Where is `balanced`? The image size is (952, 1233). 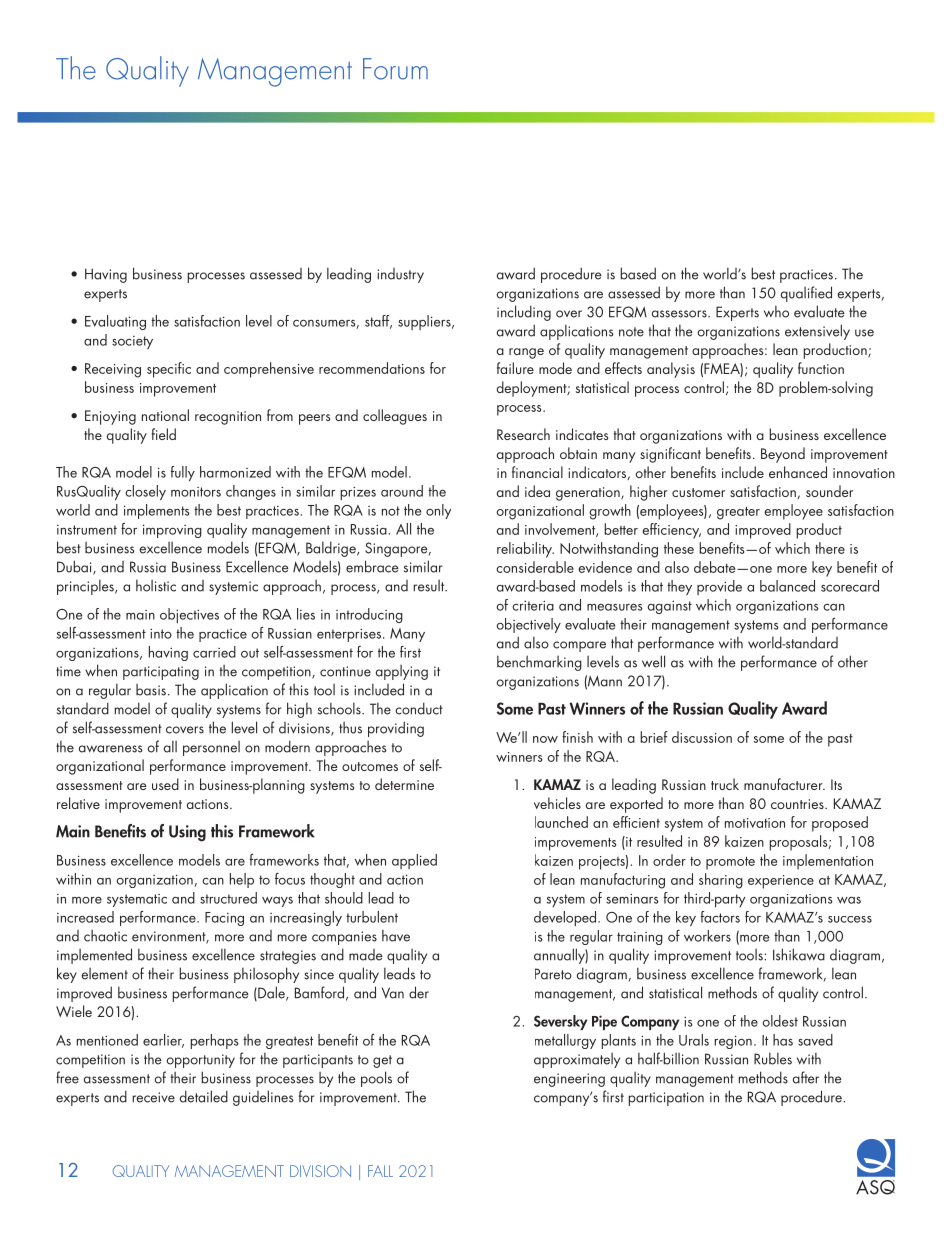
balanced is located at coordinates (787, 586).
